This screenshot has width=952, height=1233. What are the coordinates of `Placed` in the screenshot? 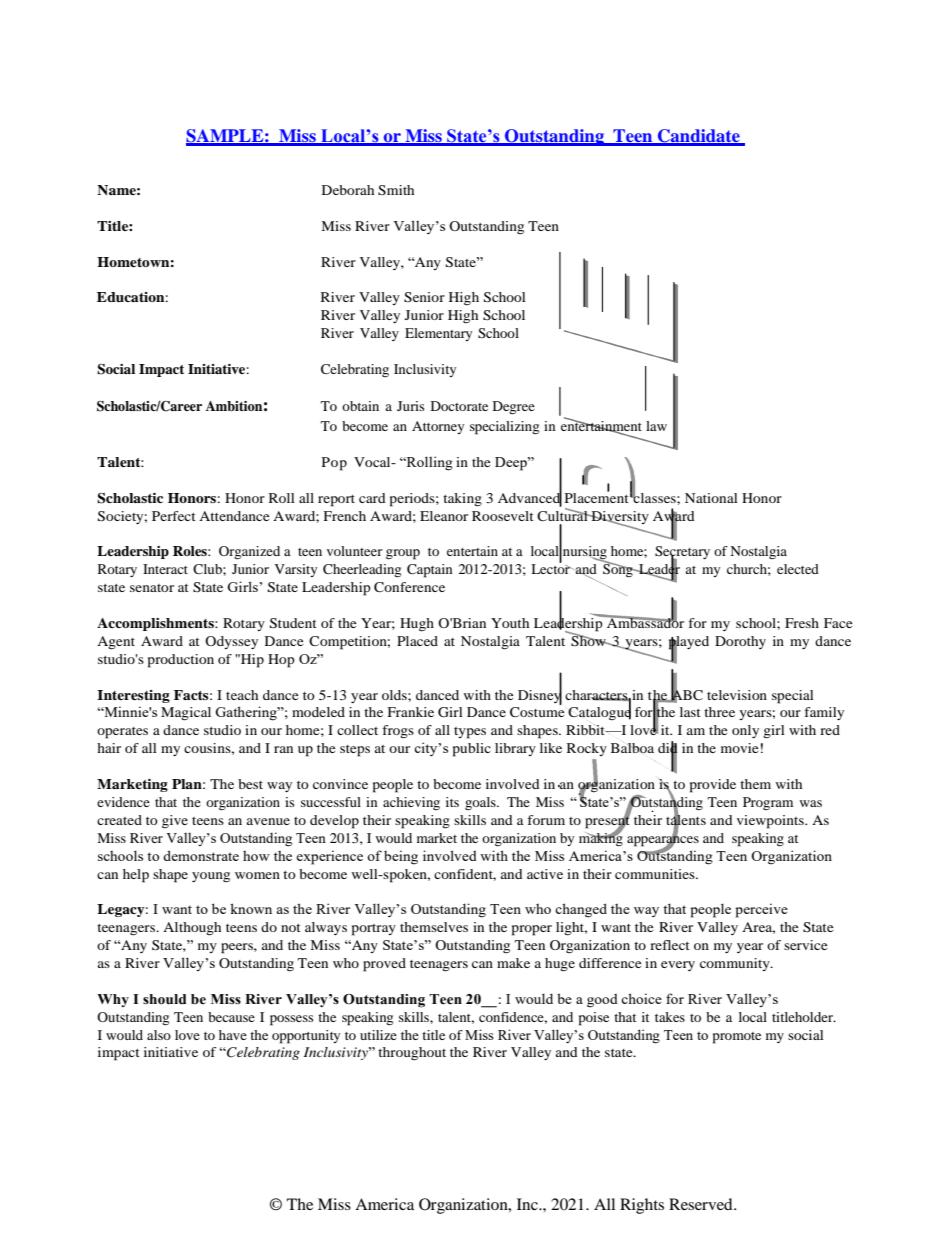 It's located at (417, 641).
